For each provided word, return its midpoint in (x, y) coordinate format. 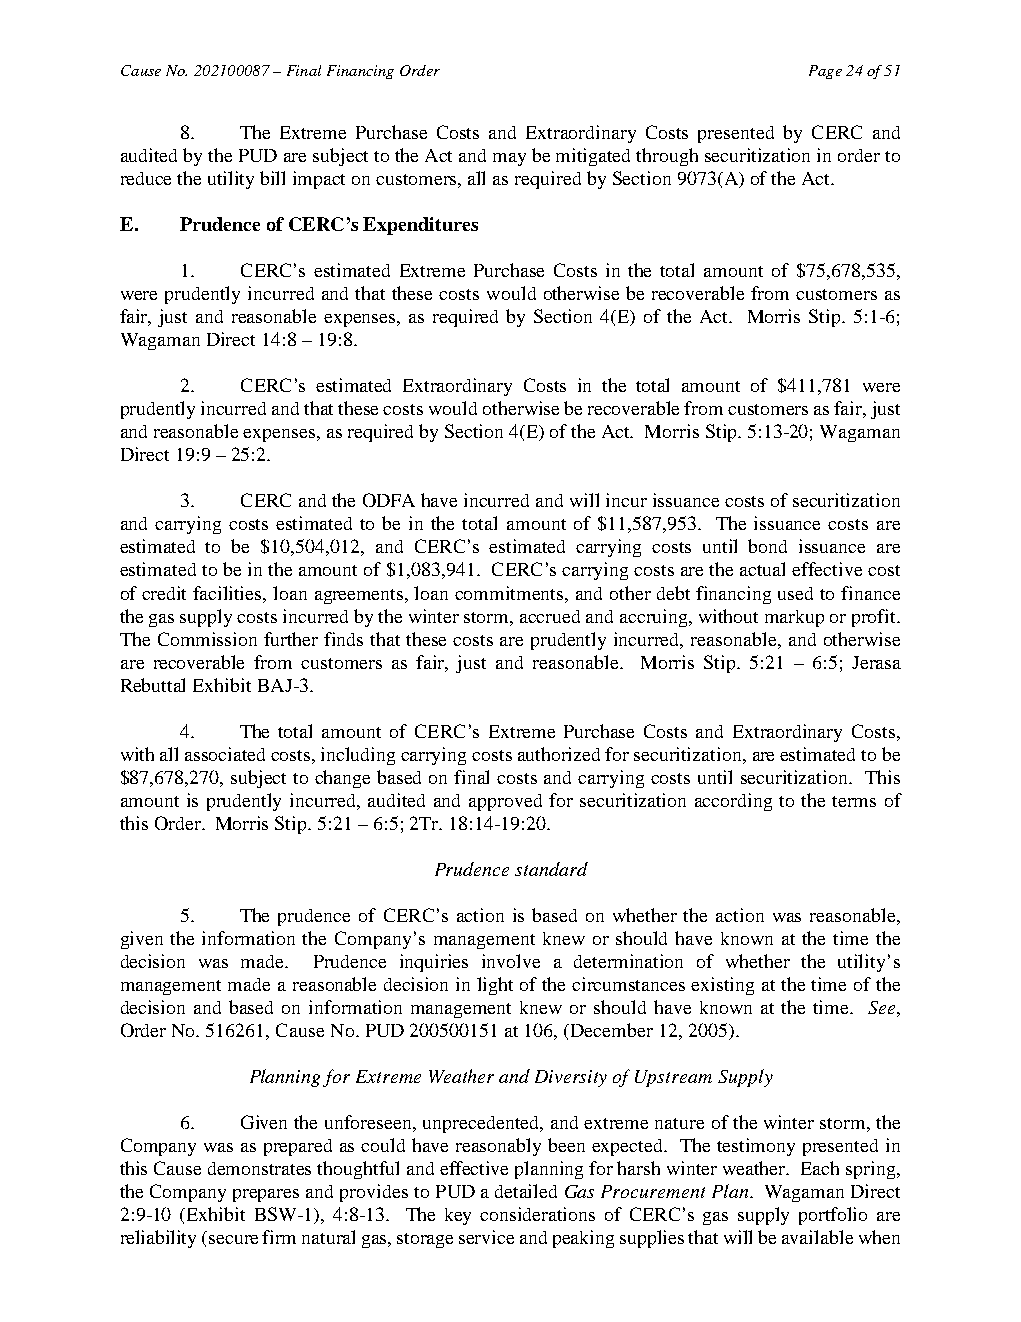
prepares (266, 1195)
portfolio (833, 1216)
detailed (526, 1191)
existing (722, 986)
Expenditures (420, 226)
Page (825, 72)
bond (767, 546)
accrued (550, 616)
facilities (228, 593)
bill (272, 178)
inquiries (434, 963)
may (509, 159)
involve (511, 961)
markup (794, 618)
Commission (207, 639)
